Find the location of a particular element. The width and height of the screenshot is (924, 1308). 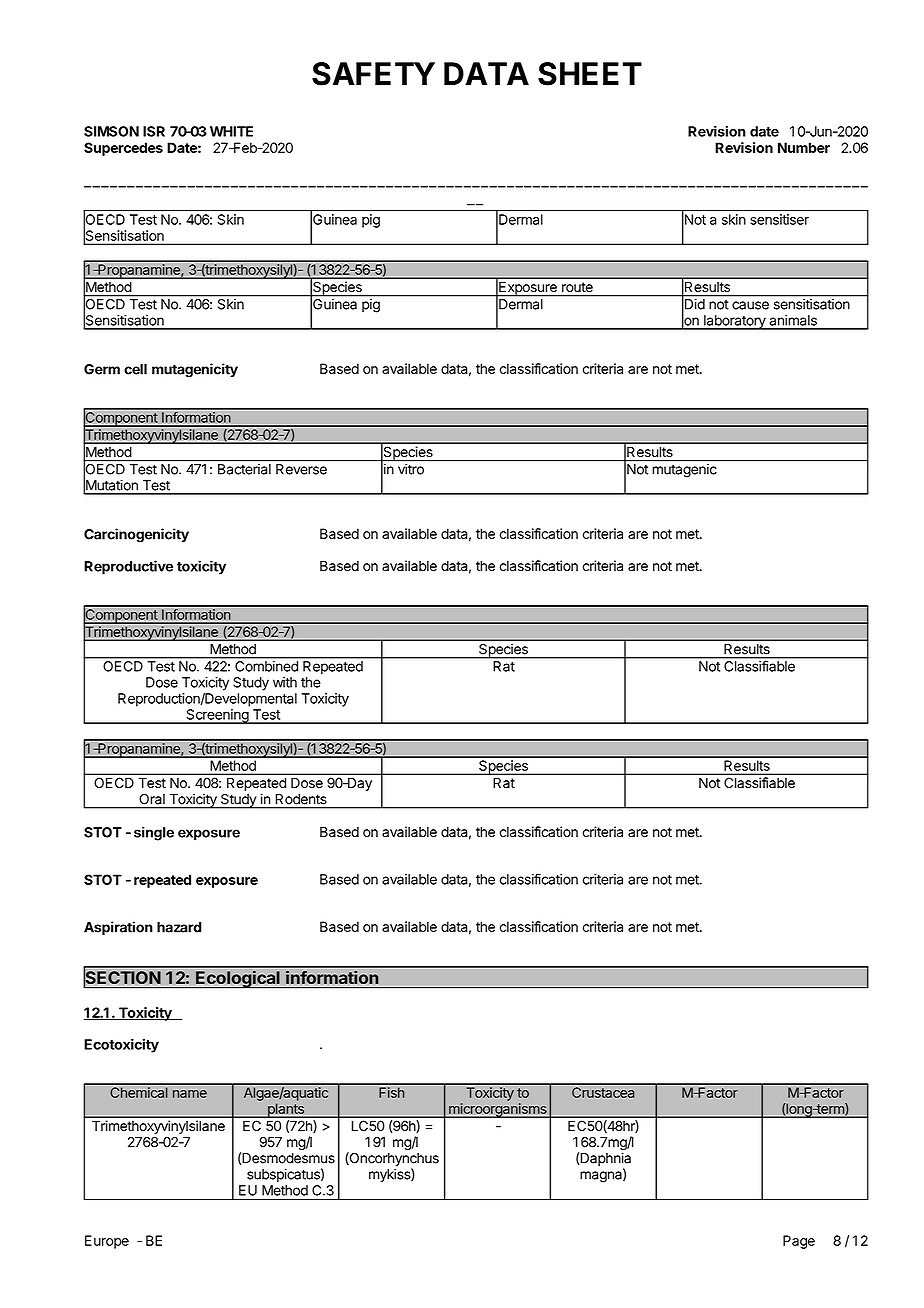

single is located at coordinates (154, 833).
